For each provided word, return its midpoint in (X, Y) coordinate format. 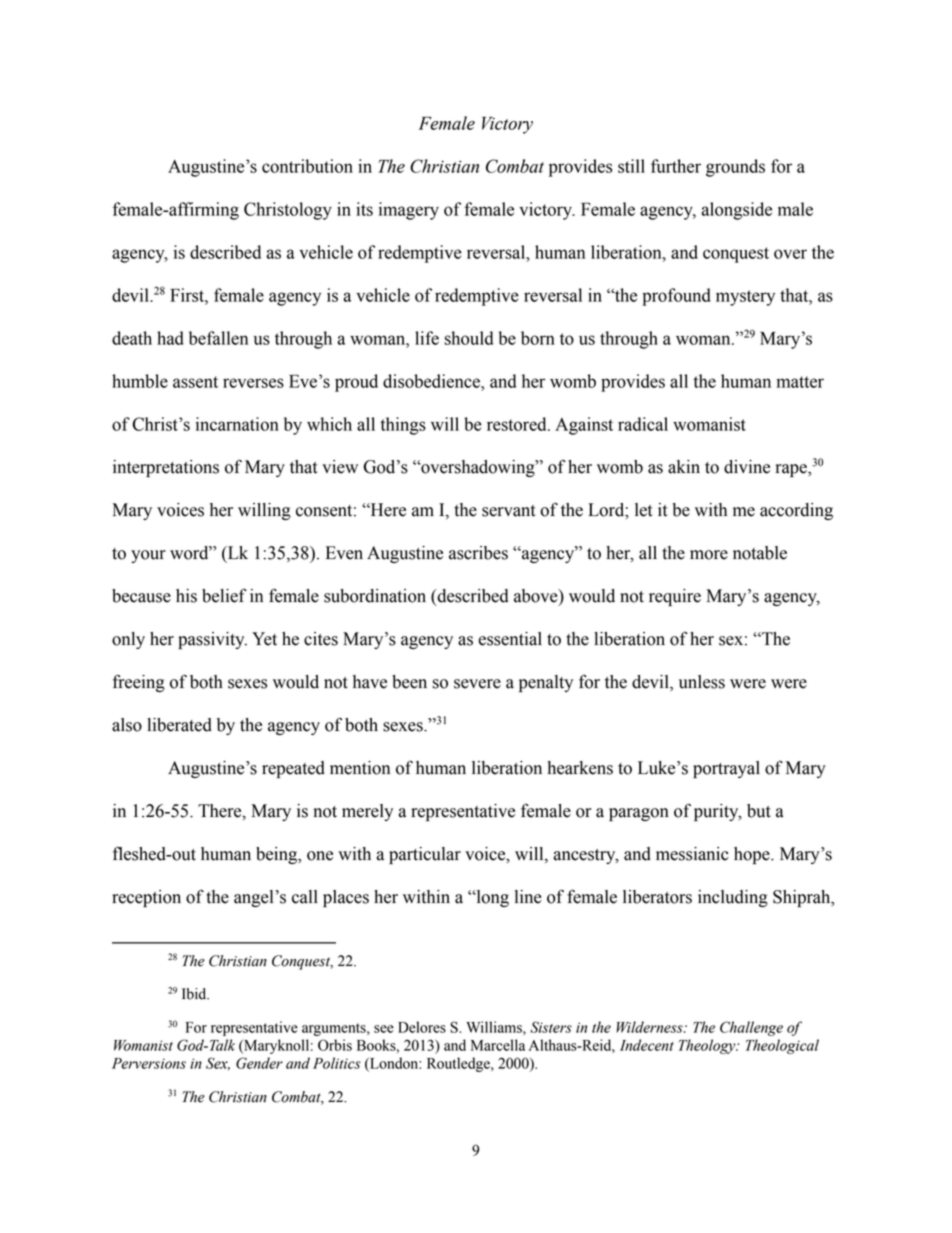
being (278, 855)
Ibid (195, 994)
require (675, 597)
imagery (409, 211)
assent (195, 382)
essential (510, 639)
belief (224, 595)
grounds (735, 168)
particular (425, 855)
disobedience (432, 381)
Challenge (751, 1028)
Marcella (498, 1045)
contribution (307, 166)
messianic (692, 854)
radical (643, 424)
